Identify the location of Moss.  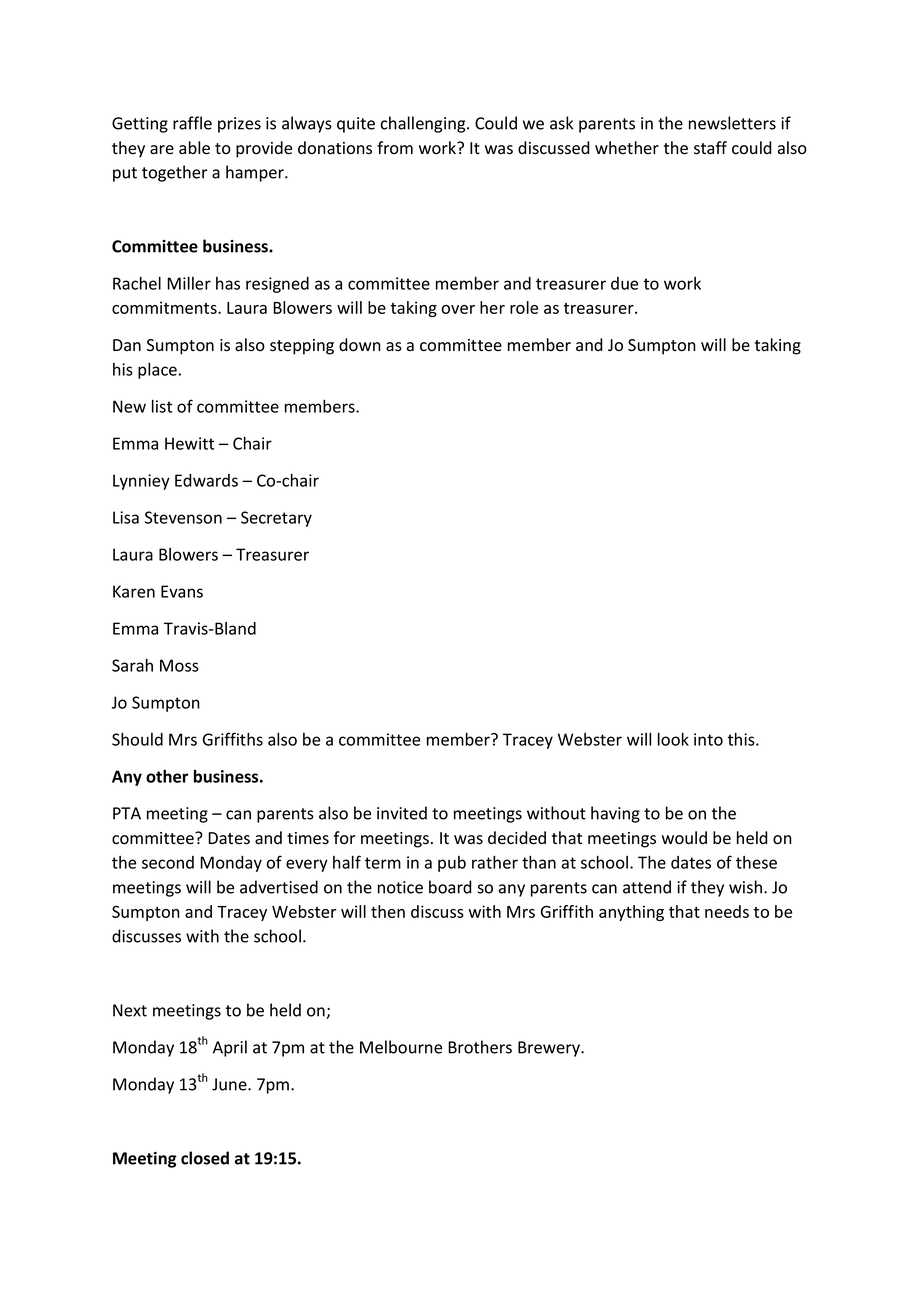
(179, 665).
